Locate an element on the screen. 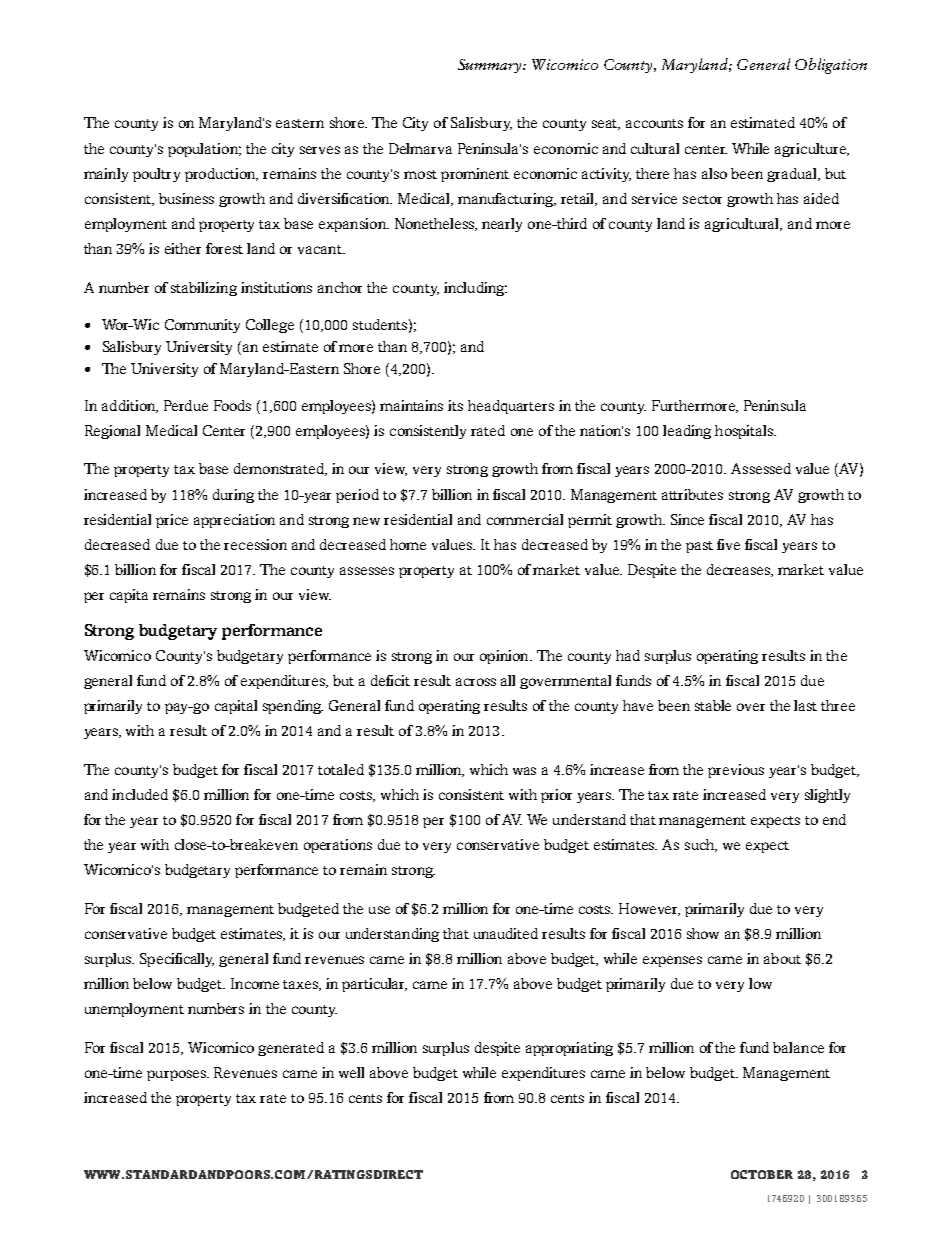 This screenshot has width=952, height=1233. OCTOBER is located at coordinates (762, 1174).
